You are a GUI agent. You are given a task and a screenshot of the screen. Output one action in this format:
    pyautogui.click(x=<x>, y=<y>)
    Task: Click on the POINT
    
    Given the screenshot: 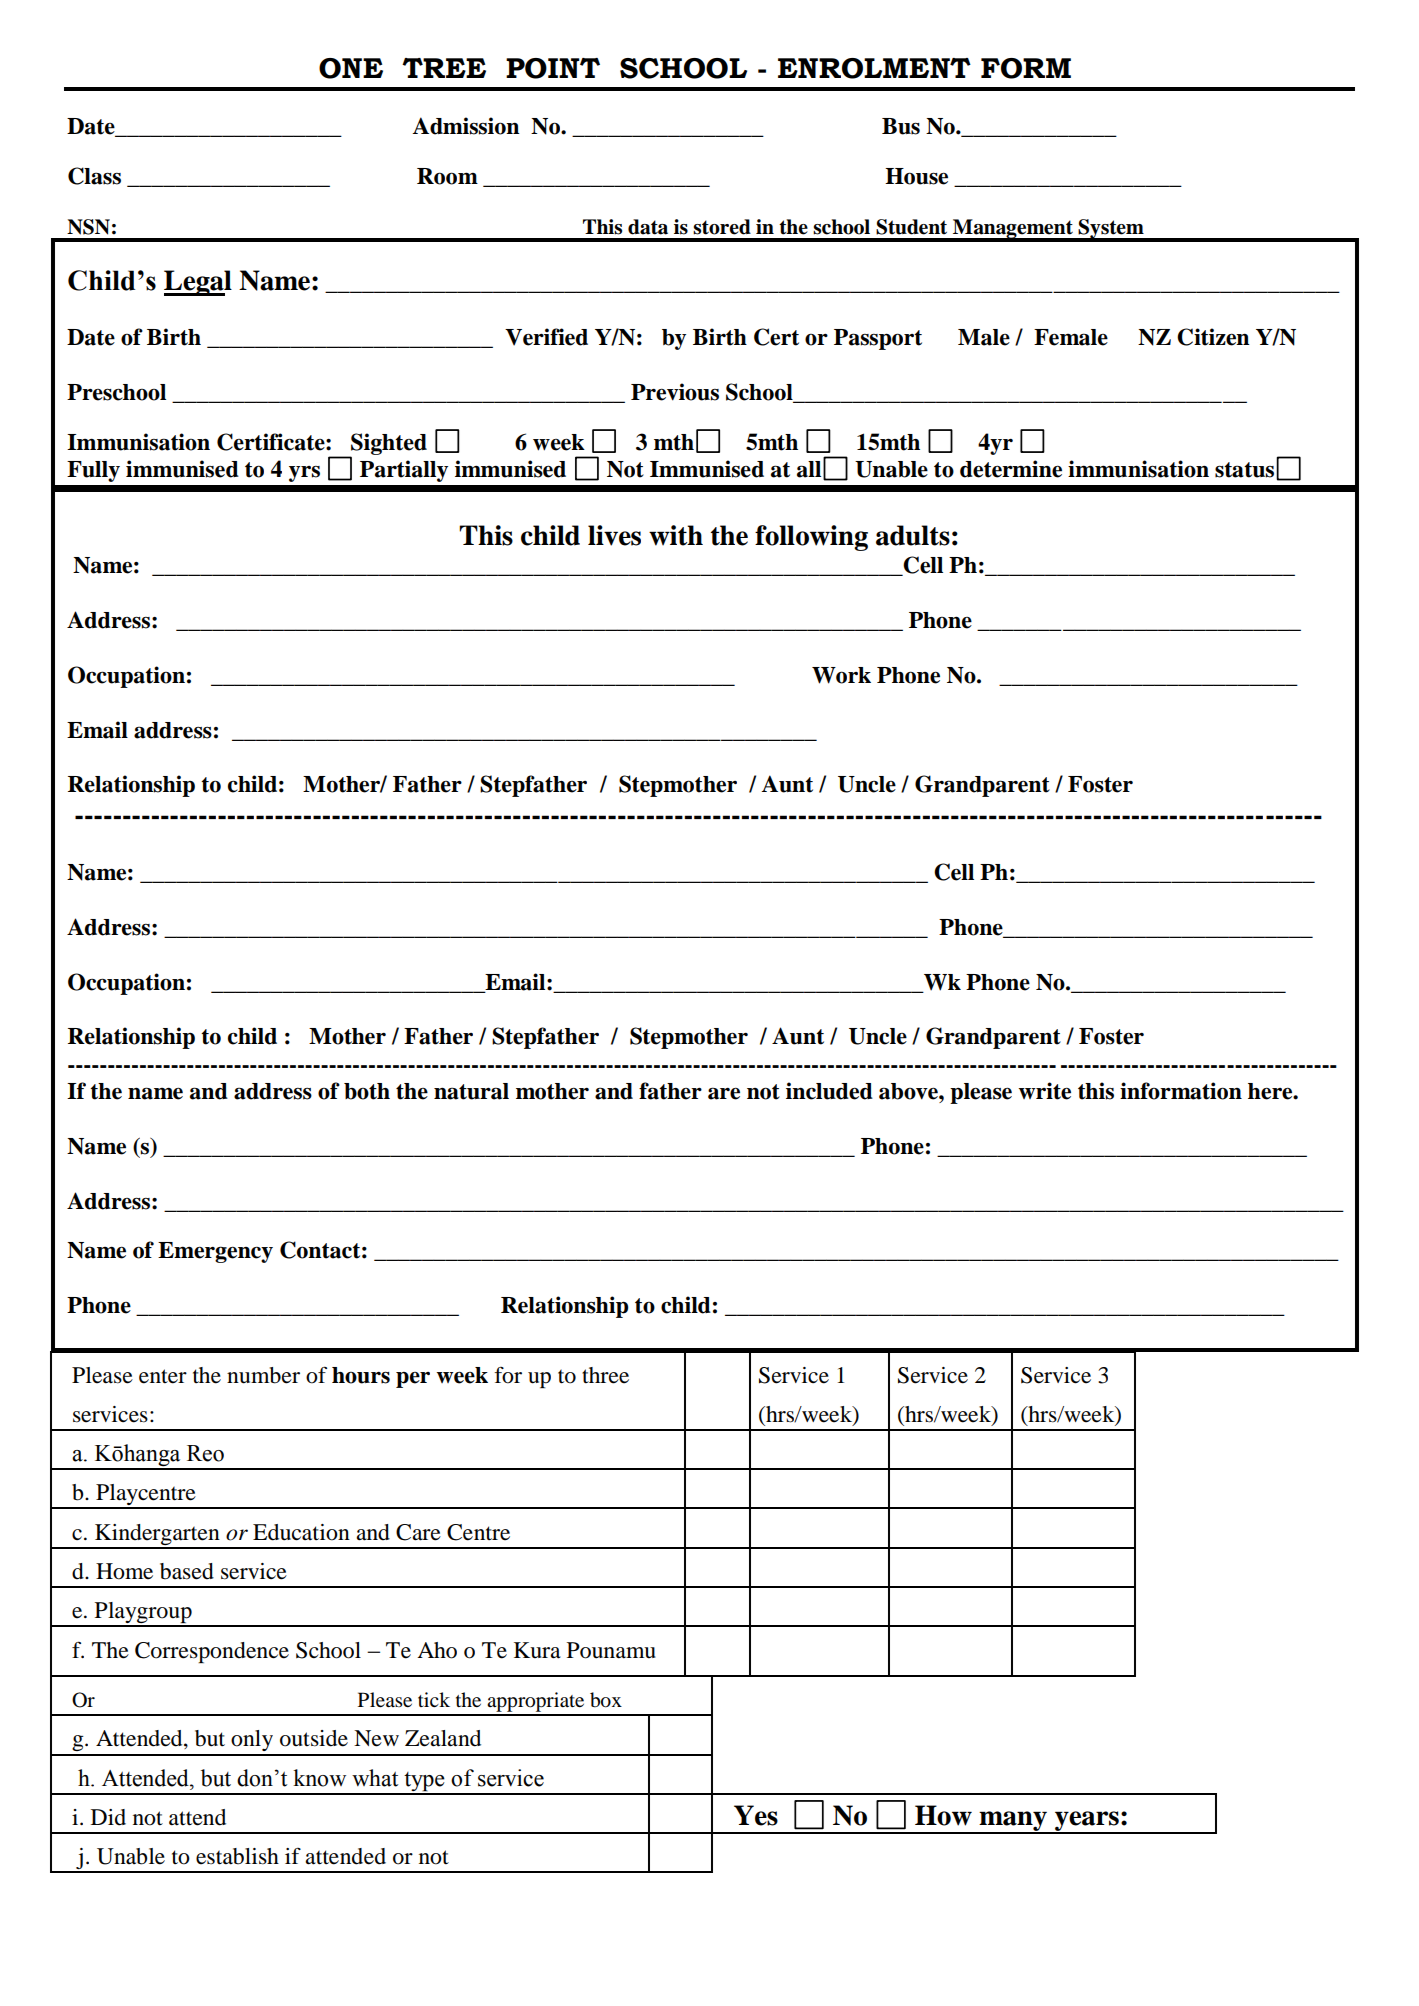 What is the action you would take?
    pyautogui.click(x=553, y=68)
